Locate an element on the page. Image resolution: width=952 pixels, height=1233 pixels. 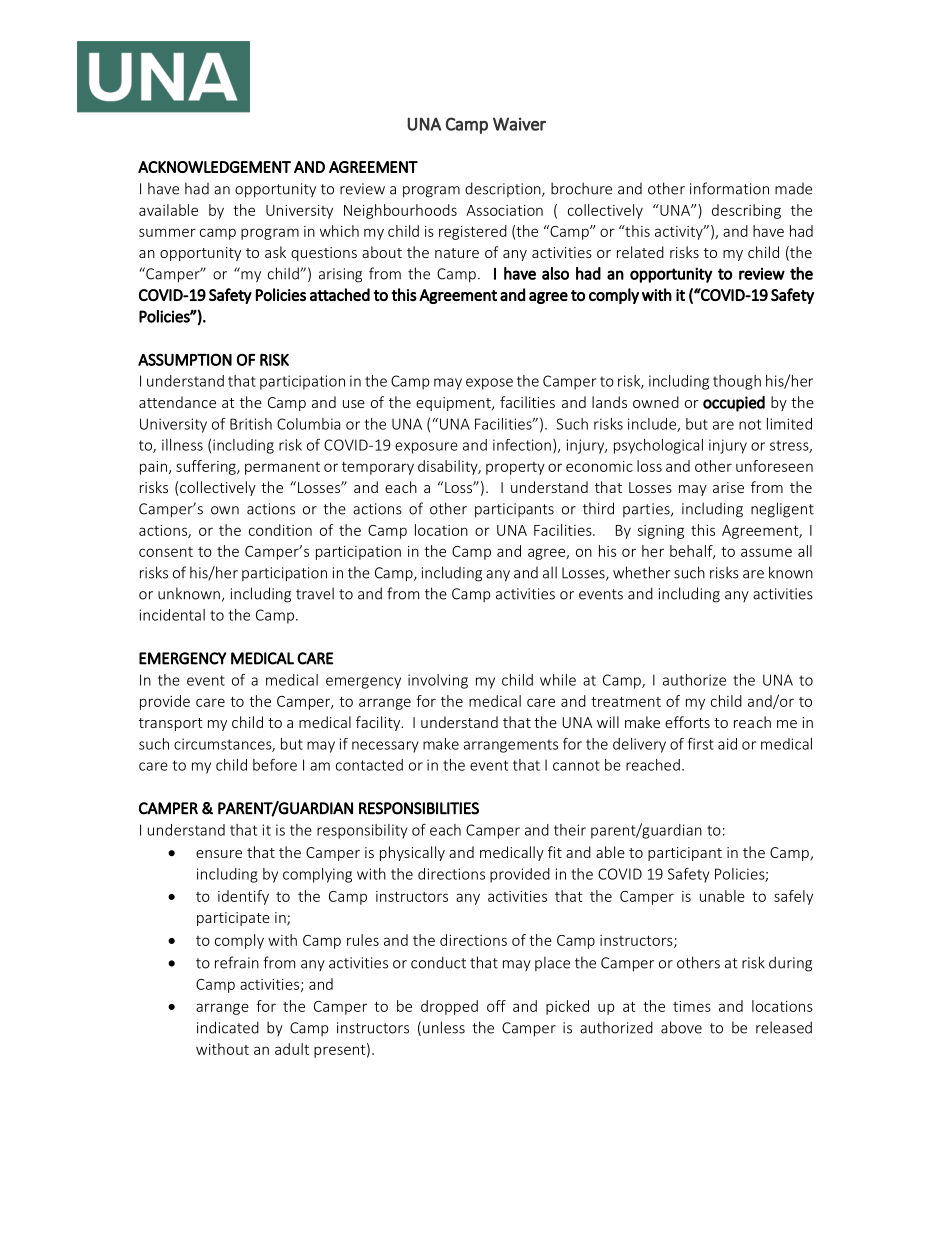
information is located at coordinates (729, 188).
